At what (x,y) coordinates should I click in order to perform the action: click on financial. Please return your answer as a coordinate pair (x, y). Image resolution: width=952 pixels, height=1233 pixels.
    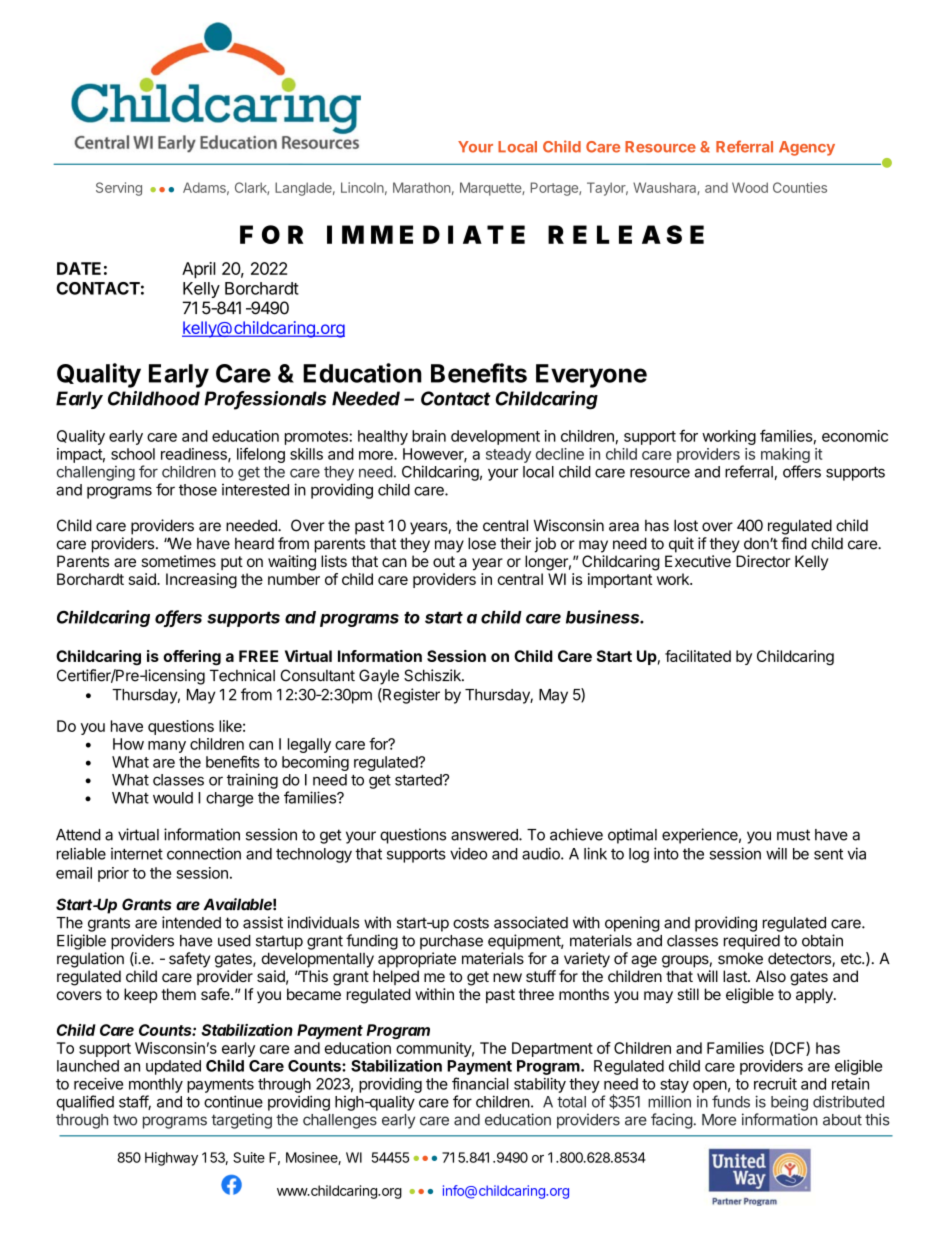
    Looking at the image, I should click on (480, 1083).
